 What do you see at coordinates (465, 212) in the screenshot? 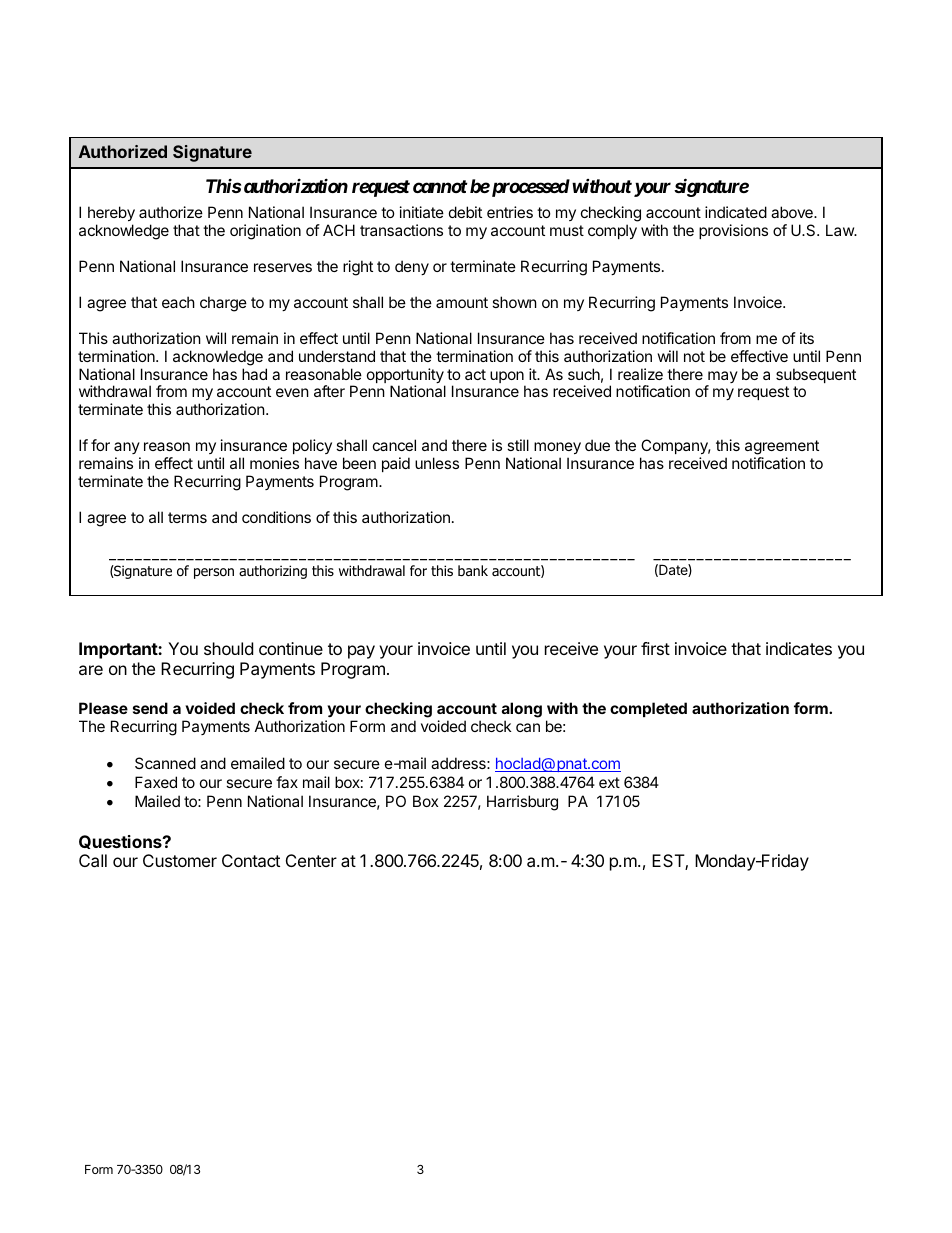
I see `debit` at bounding box center [465, 212].
